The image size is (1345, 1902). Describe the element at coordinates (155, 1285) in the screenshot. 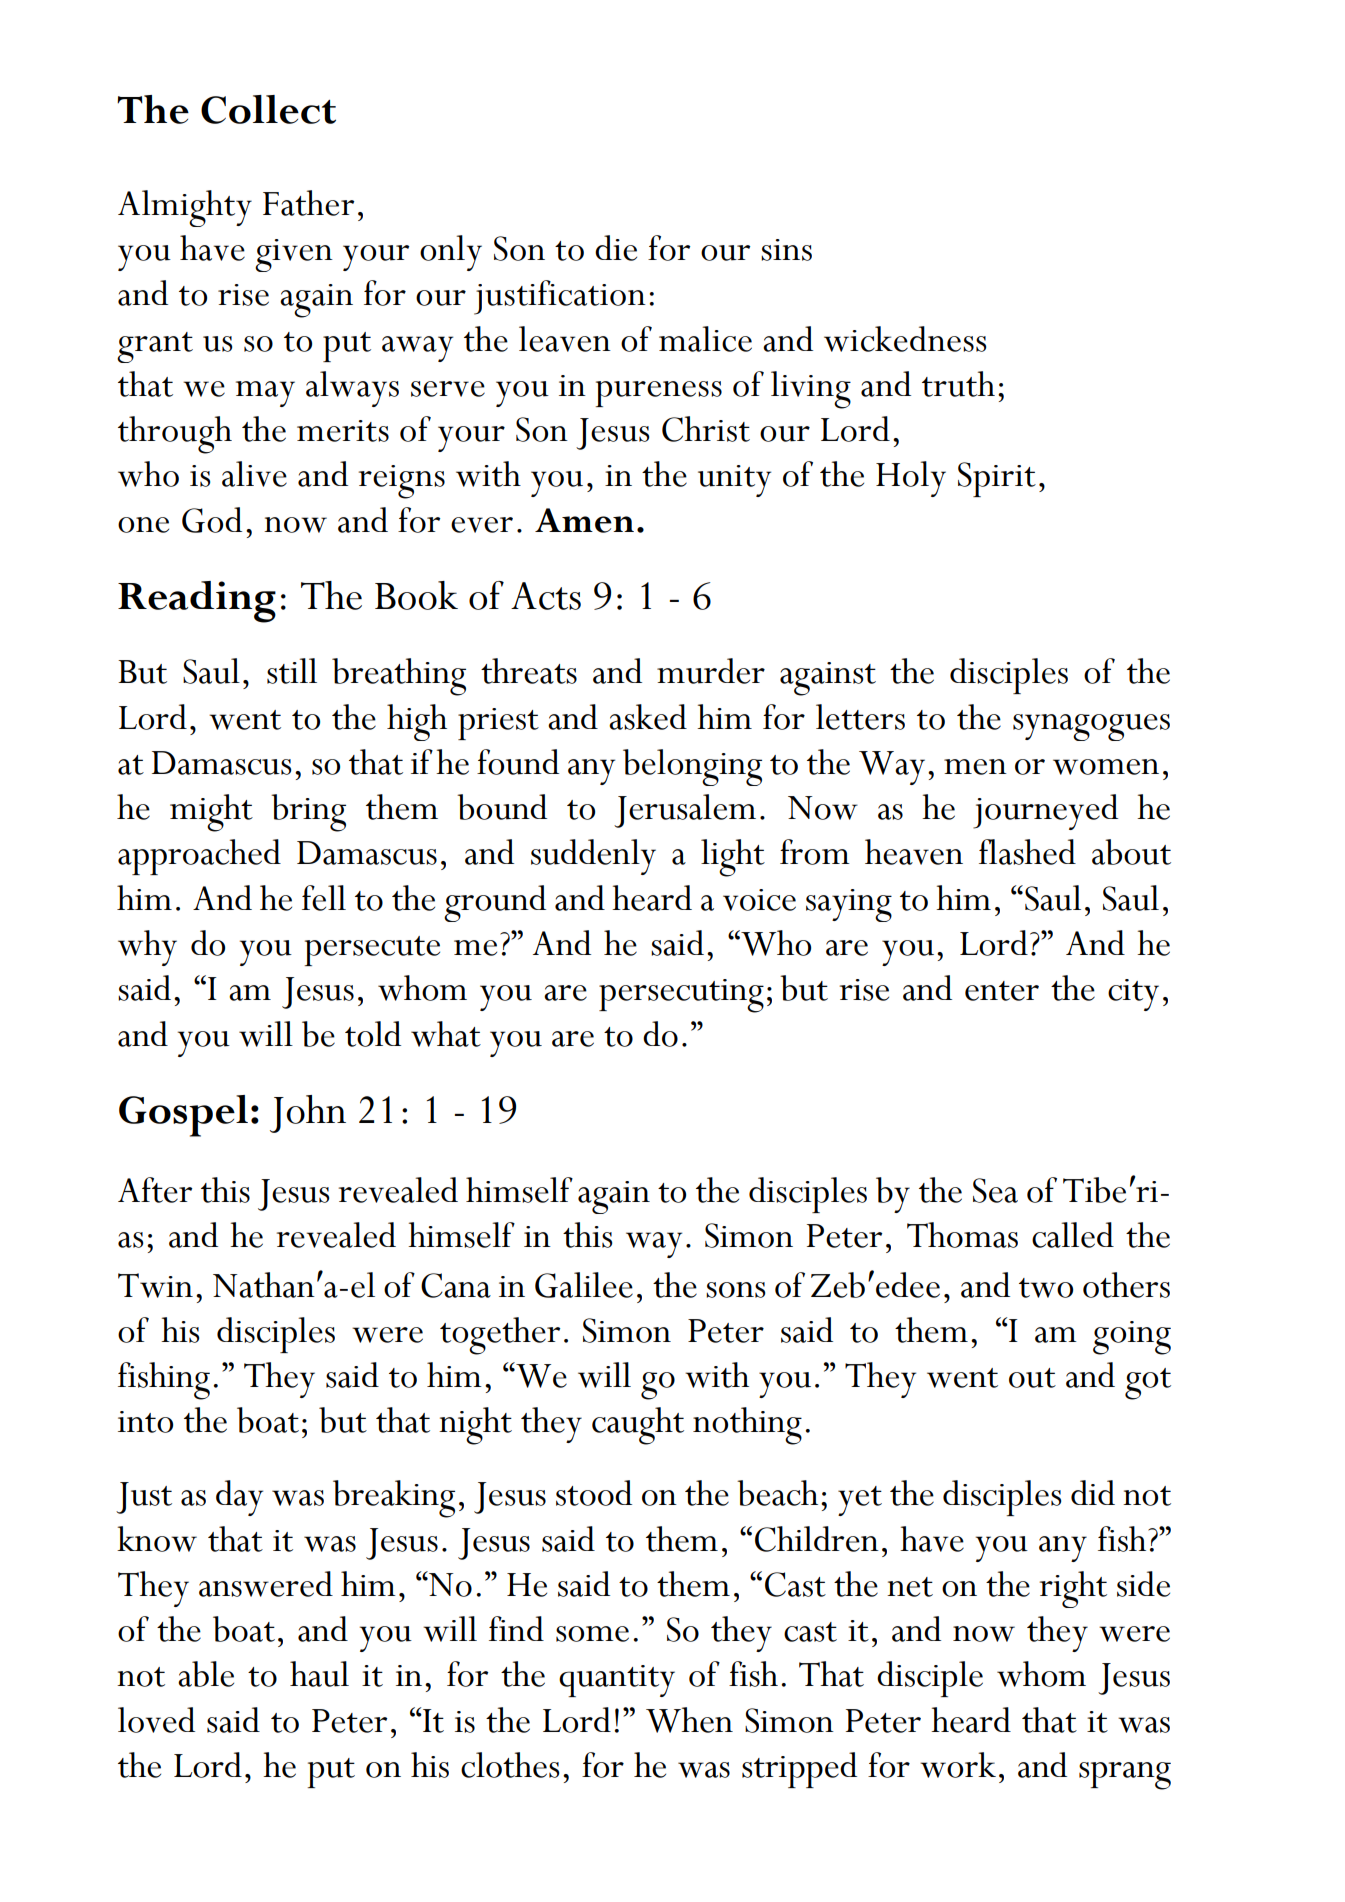

I see `Twin` at that location.
